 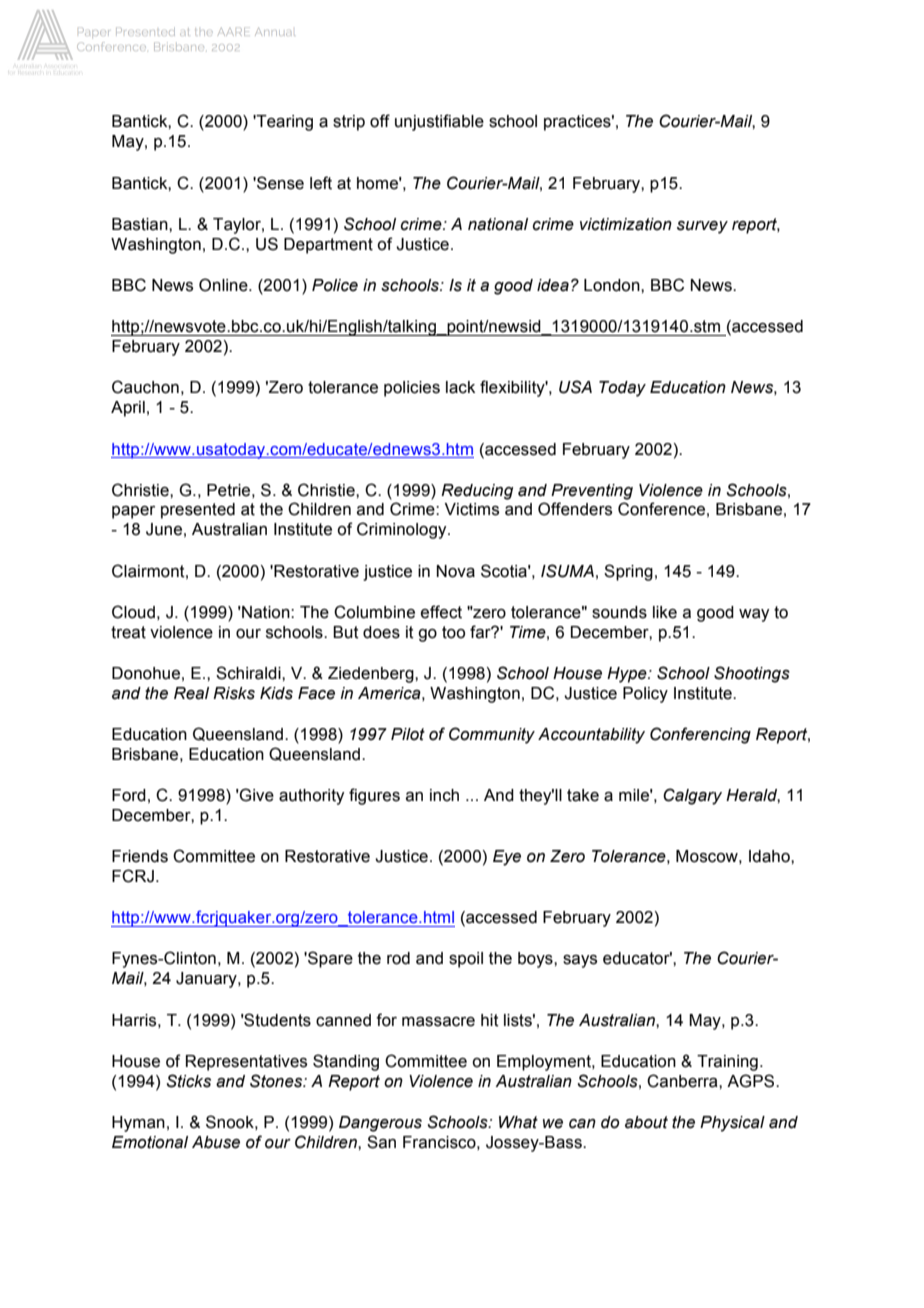 I want to click on Canberra, so click(x=683, y=1081).
